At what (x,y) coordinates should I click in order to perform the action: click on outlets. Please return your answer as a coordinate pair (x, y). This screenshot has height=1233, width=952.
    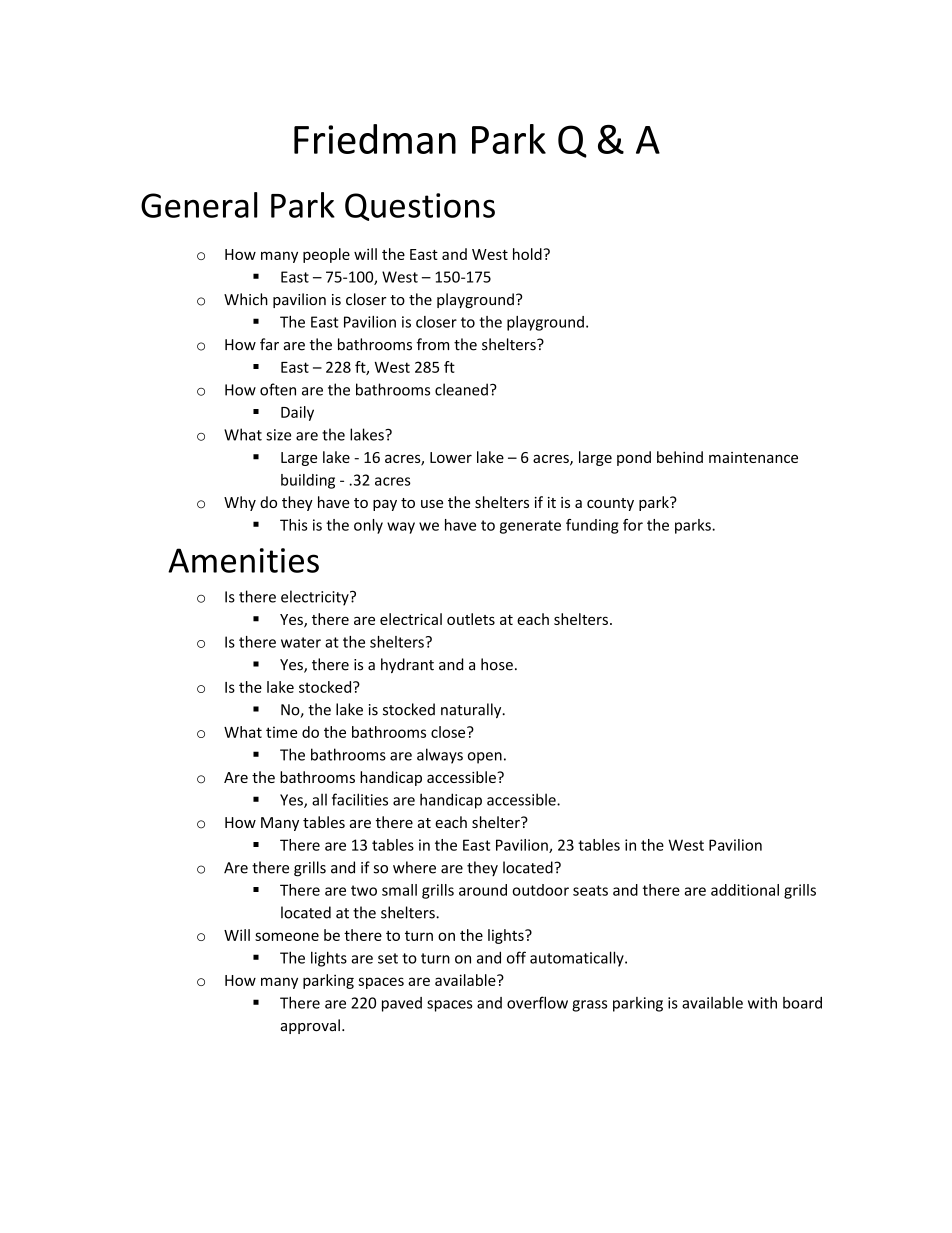
    Looking at the image, I should click on (471, 619).
